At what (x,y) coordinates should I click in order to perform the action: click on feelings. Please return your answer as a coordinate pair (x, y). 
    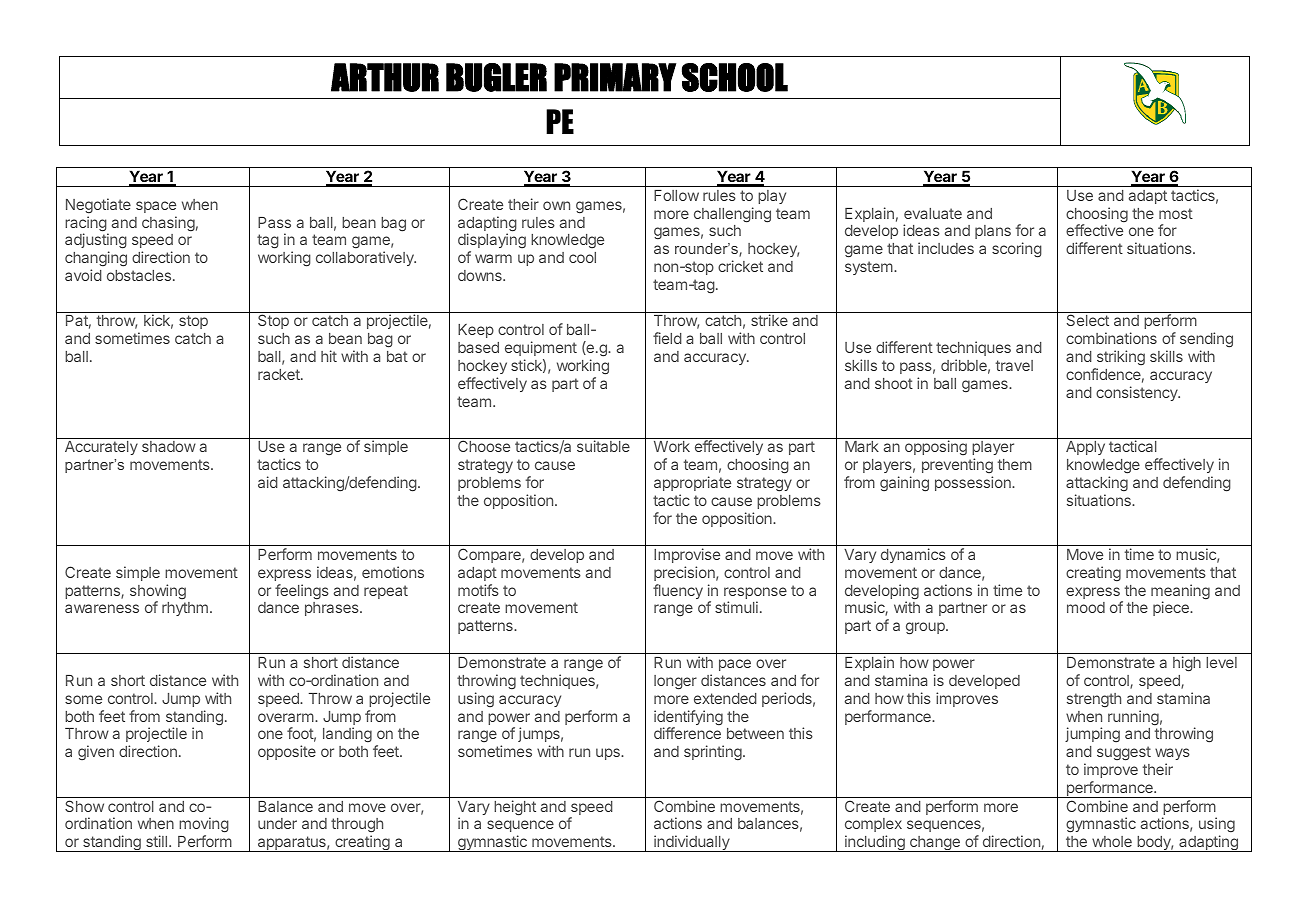
    Looking at the image, I should click on (302, 592).
